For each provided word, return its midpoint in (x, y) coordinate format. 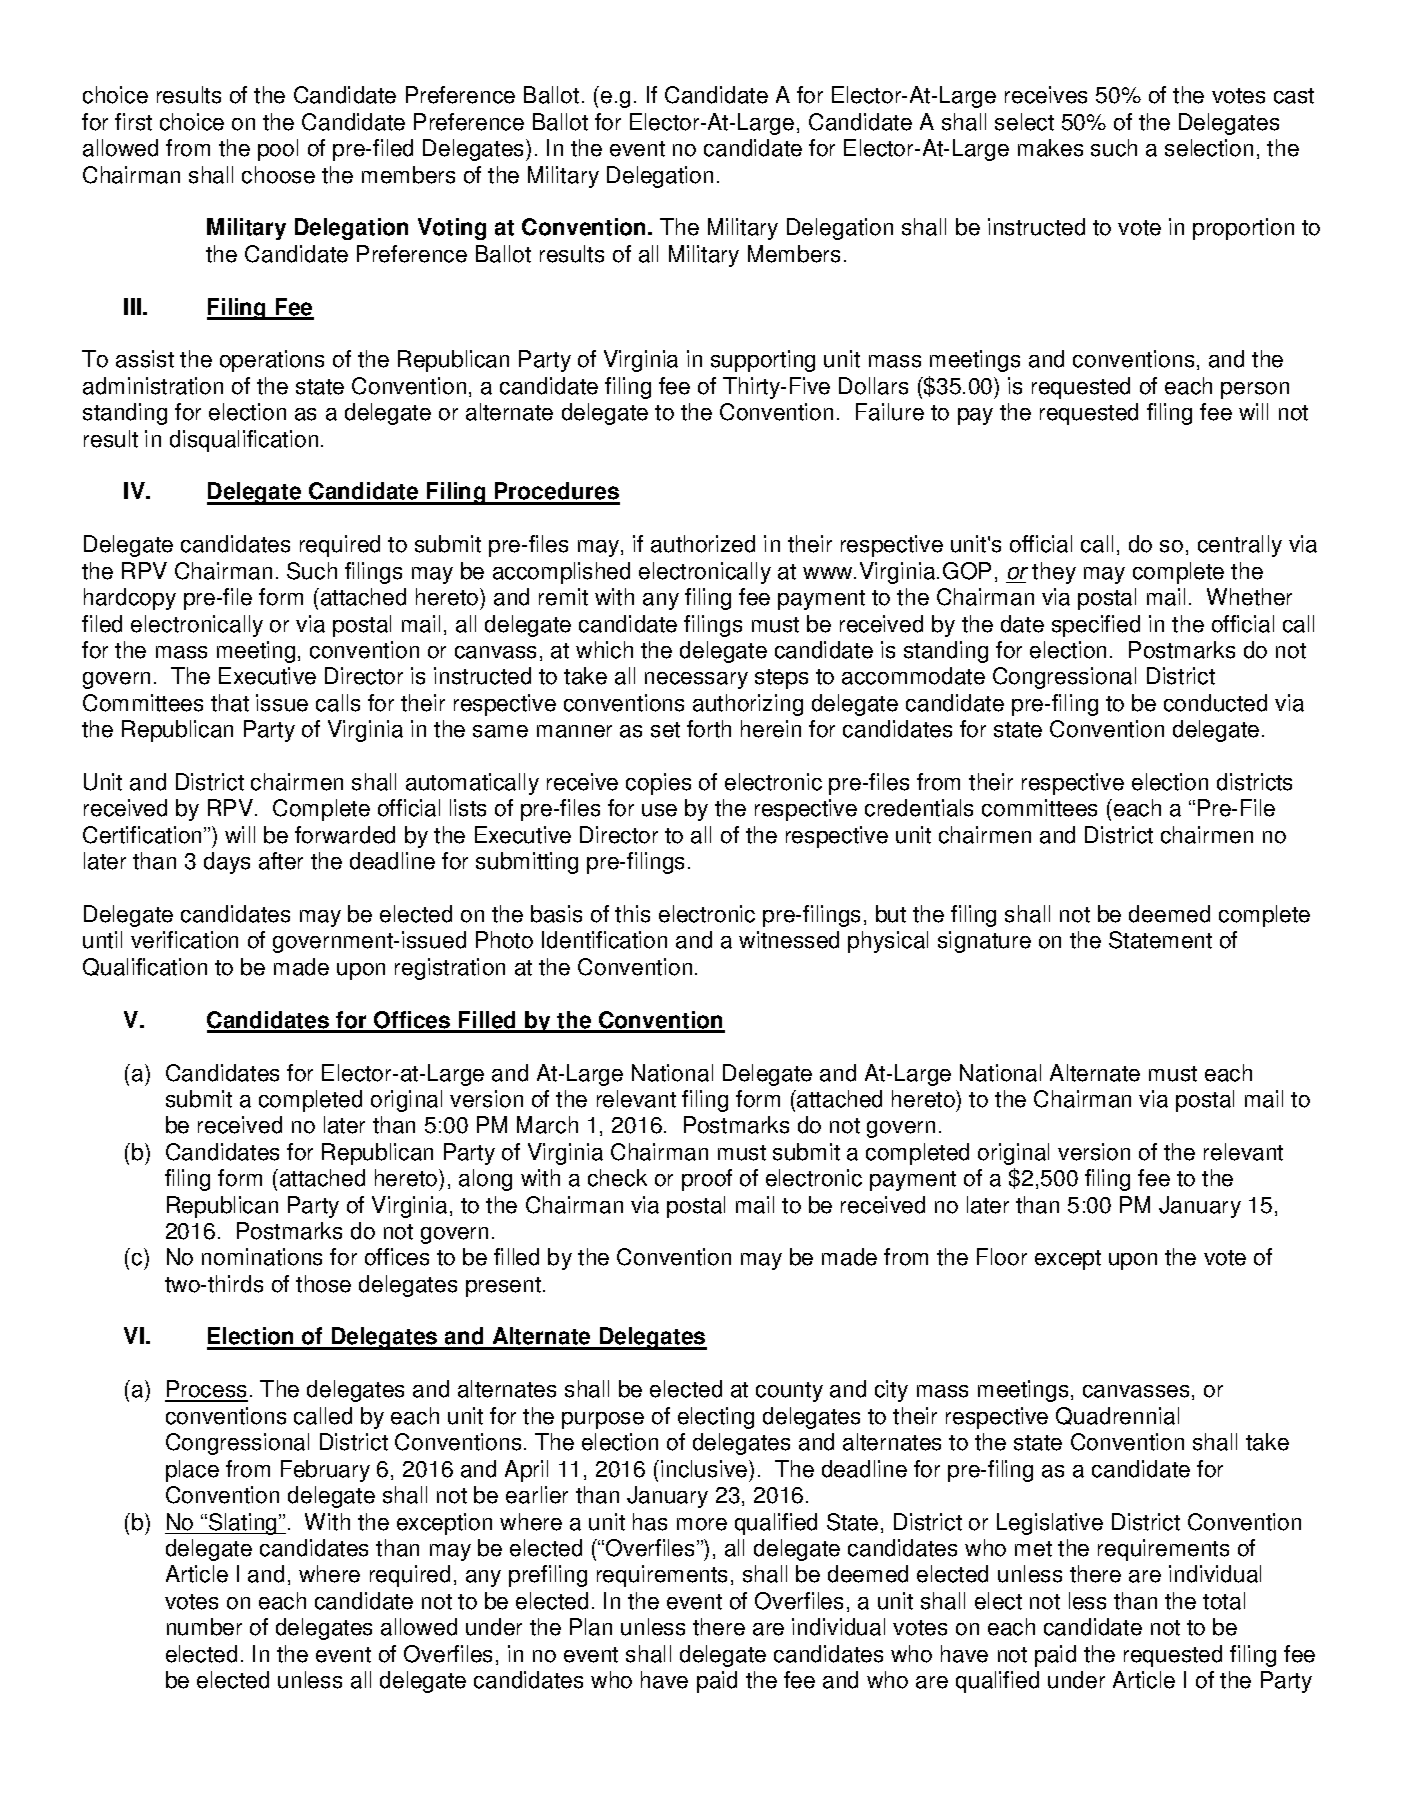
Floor (1002, 1257)
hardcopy (130, 599)
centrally (1240, 546)
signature (984, 942)
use (659, 810)
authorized (703, 544)
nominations (262, 1257)
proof (707, 1180)
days (227, 863)
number (204, 1627)
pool (278, 150)
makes (1050, 148)
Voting (452, 229)
